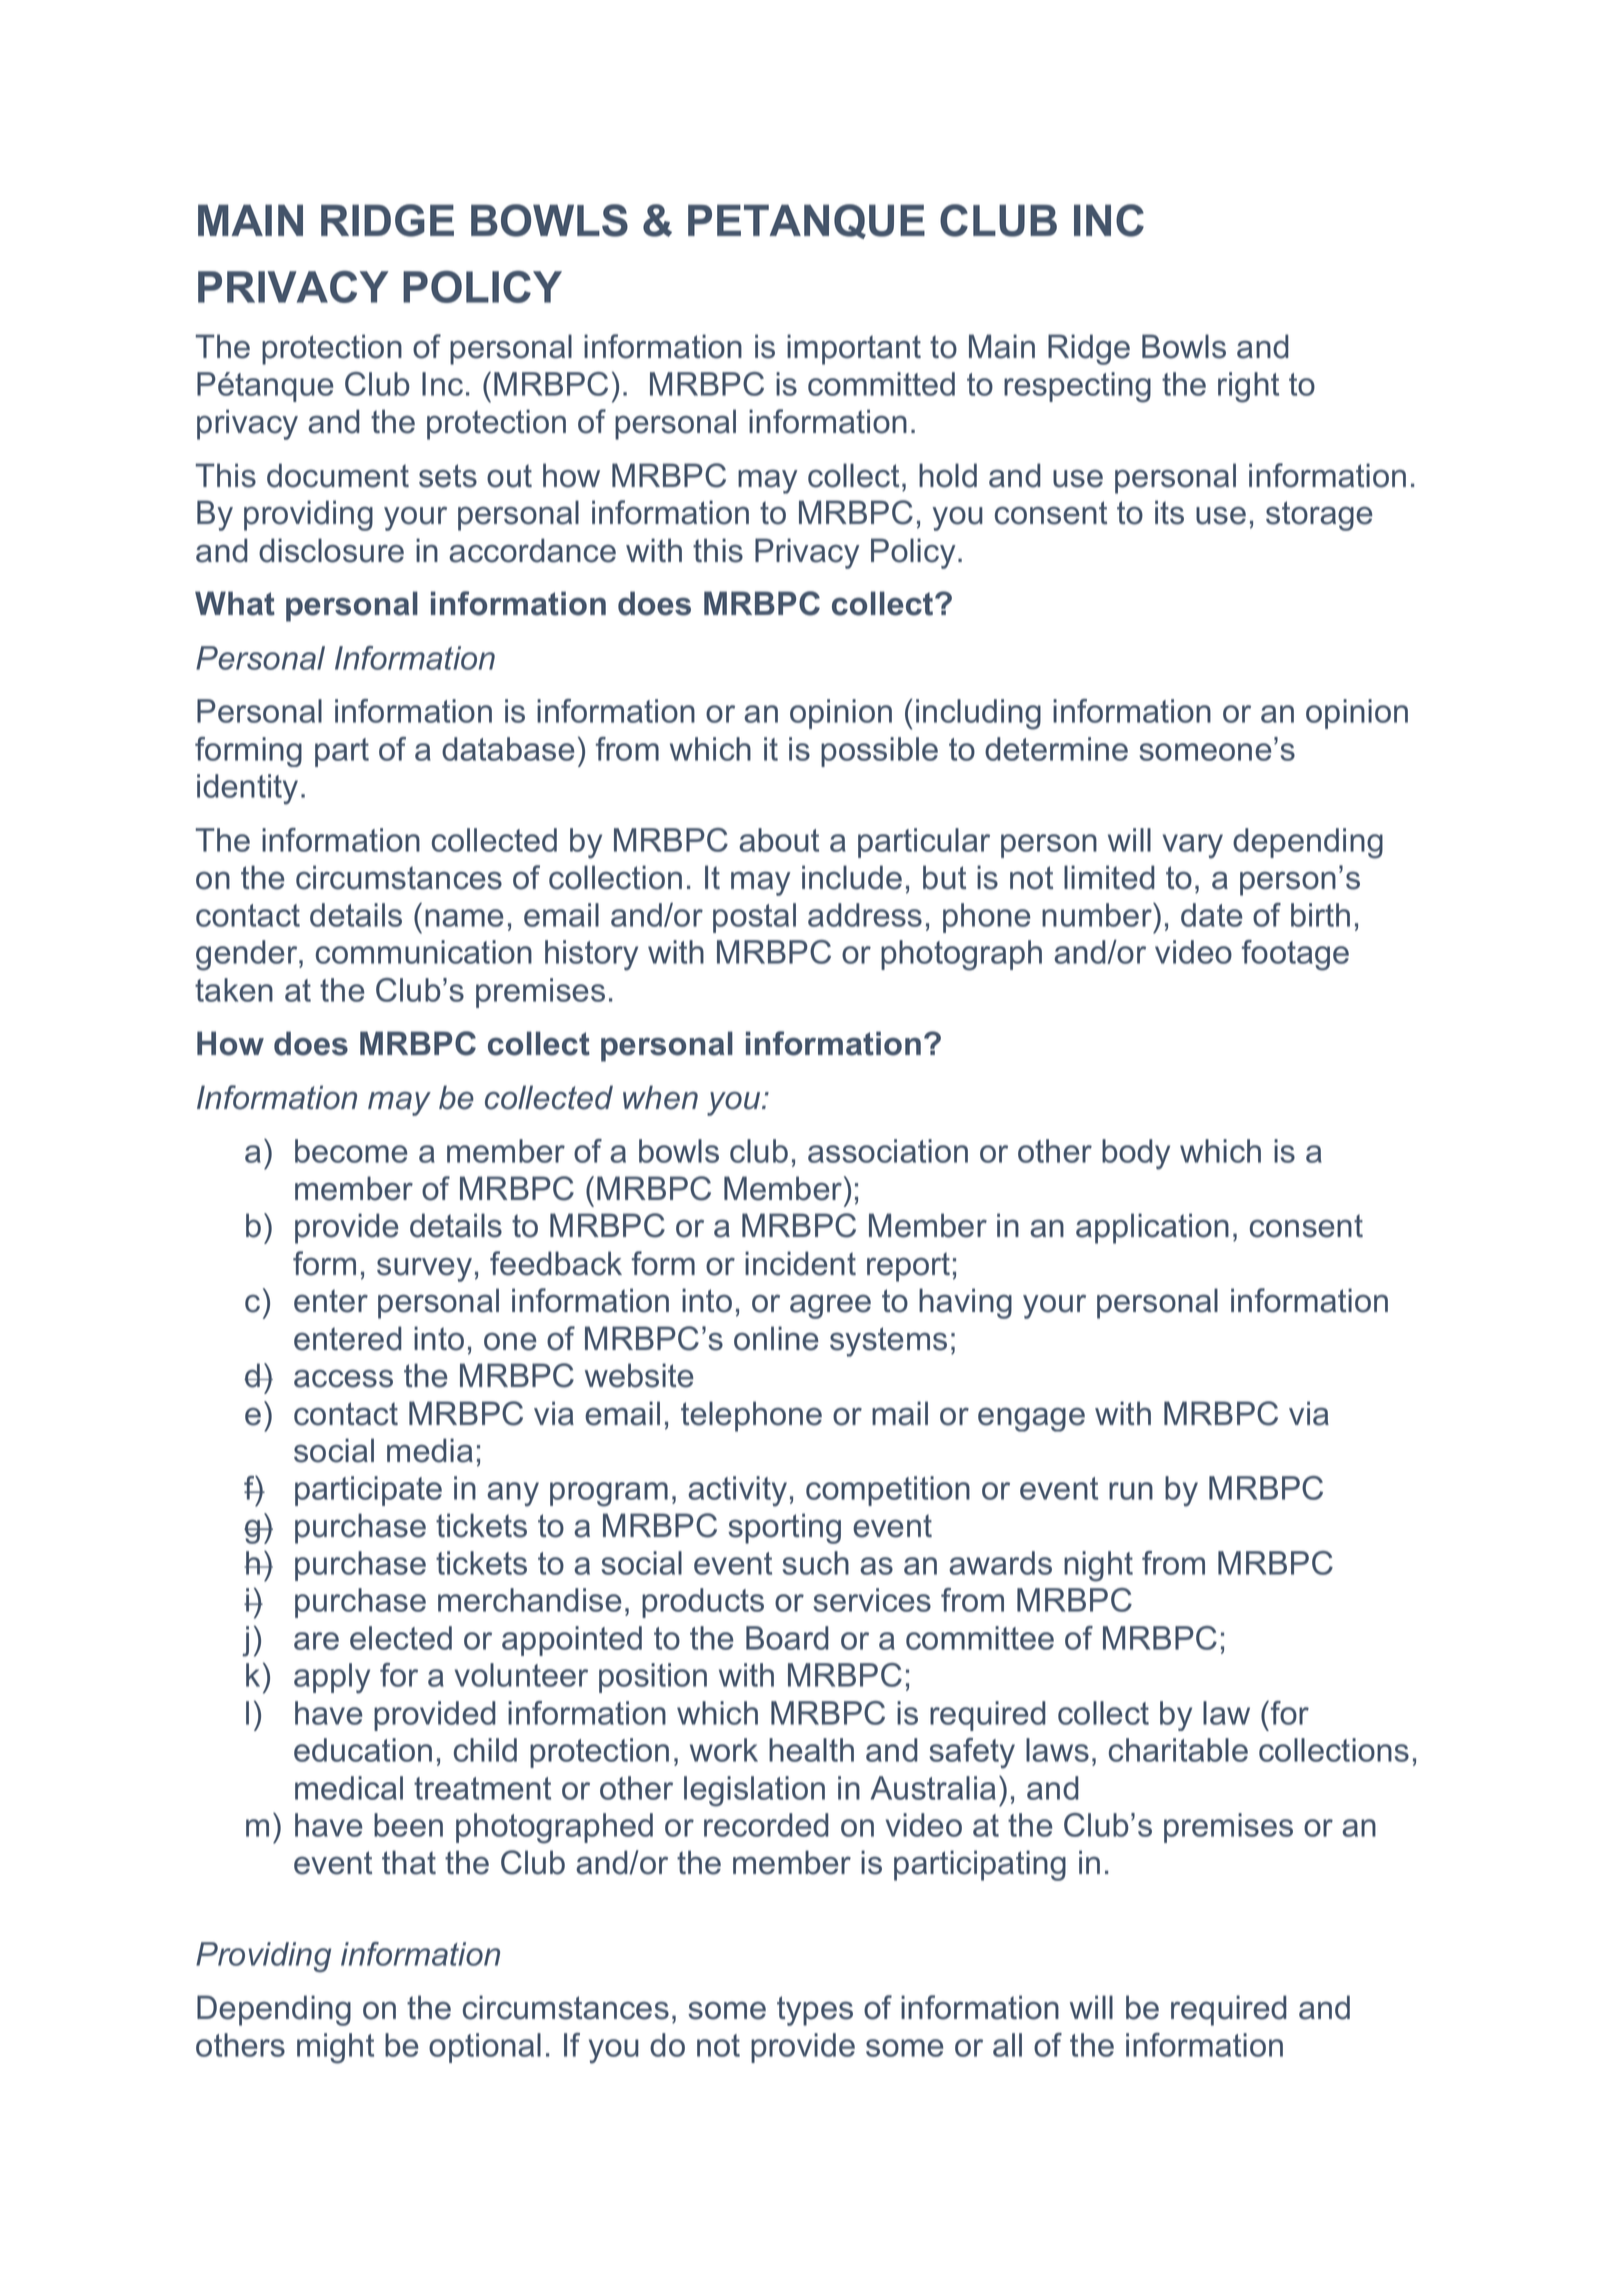  What do you see at coordinates (787, 1638) in the document?
I see `Board` at bounding box center [787, 1638].
